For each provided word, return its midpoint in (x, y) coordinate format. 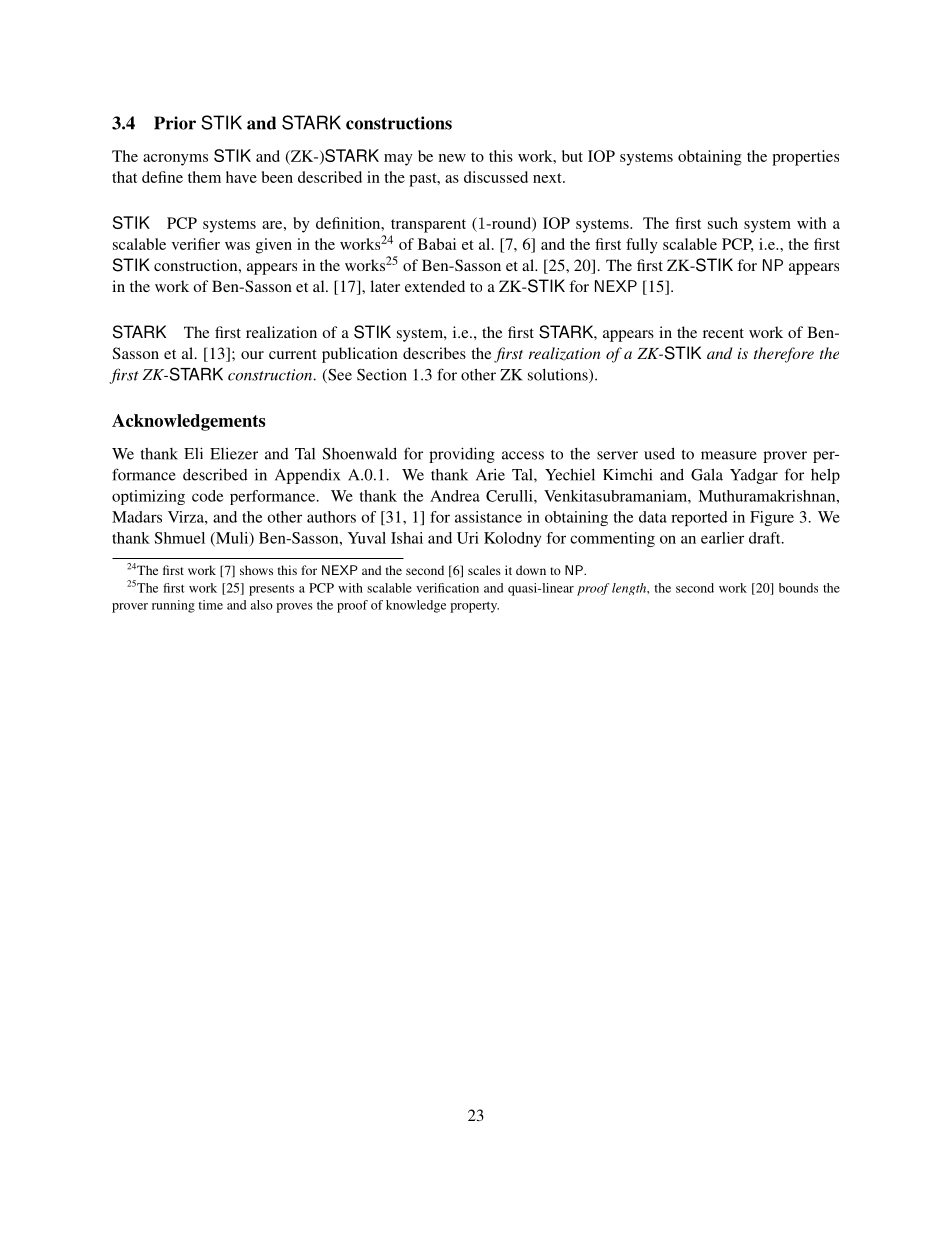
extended (435, 286)
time (210, 605)
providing (462, 455)
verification (447, 588)
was (237, 246)
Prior (175, 123)
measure (729, 455)
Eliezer (234, 454)
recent (723, 333)
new (452, 158)
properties (805, 158)
